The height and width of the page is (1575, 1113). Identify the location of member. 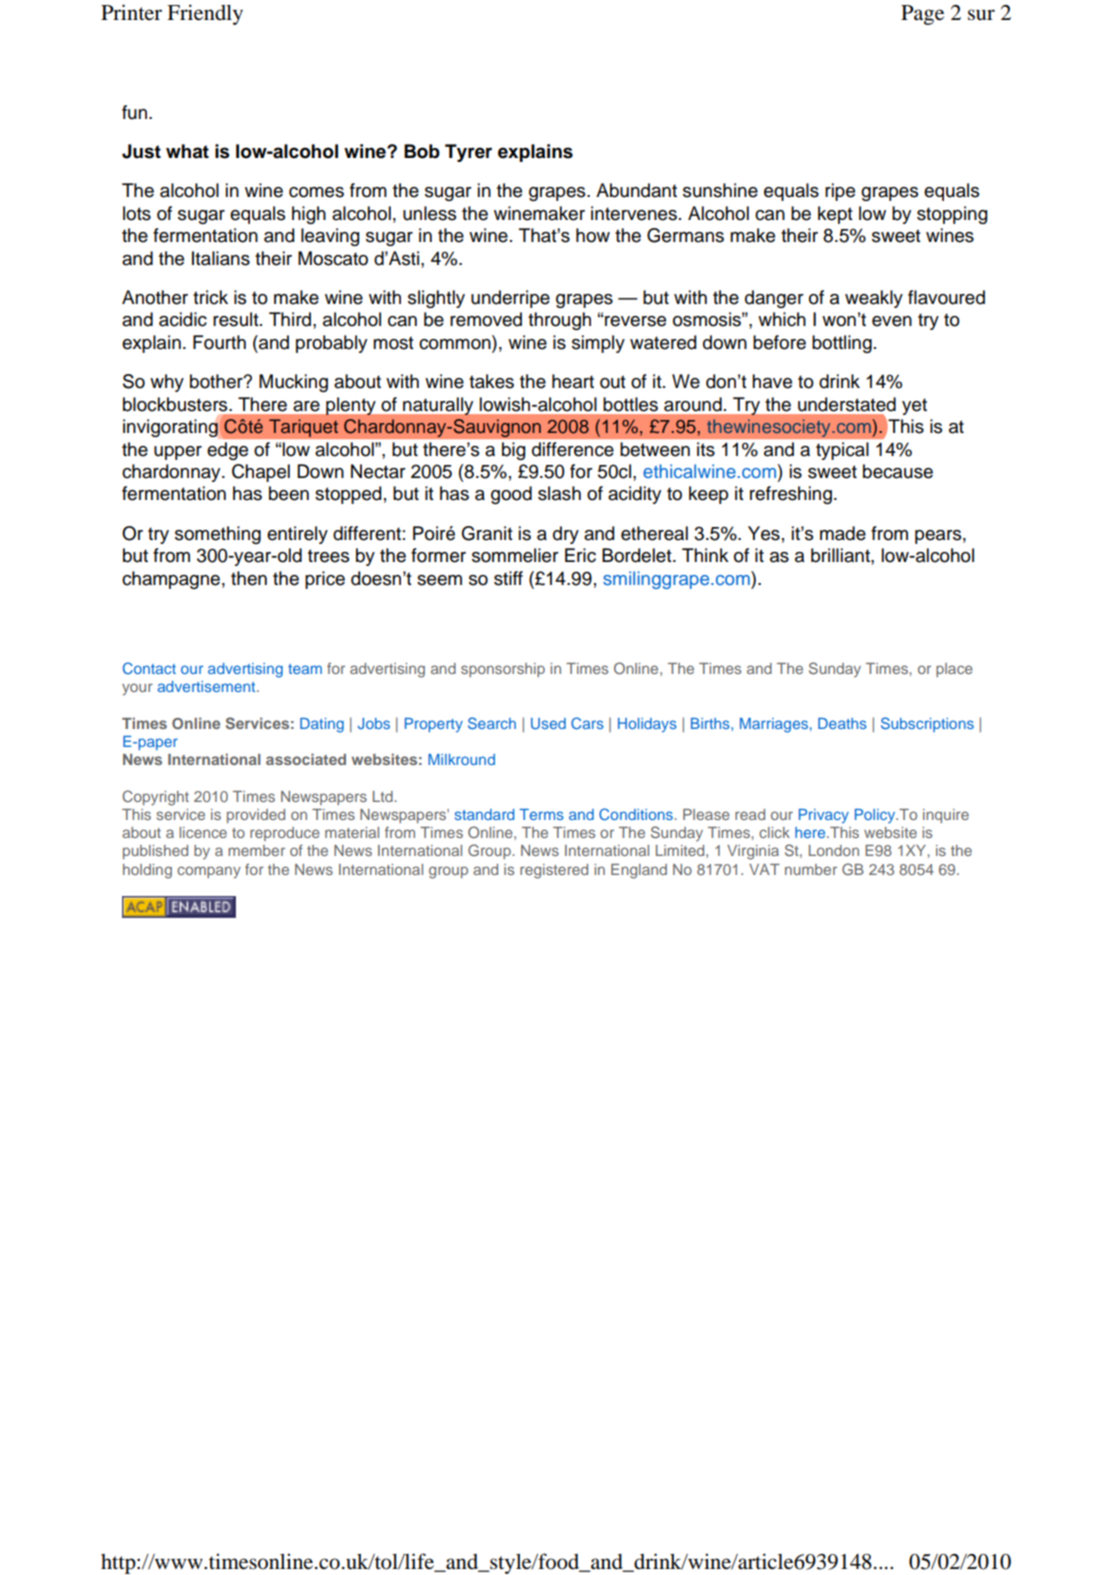
(256, 850).
